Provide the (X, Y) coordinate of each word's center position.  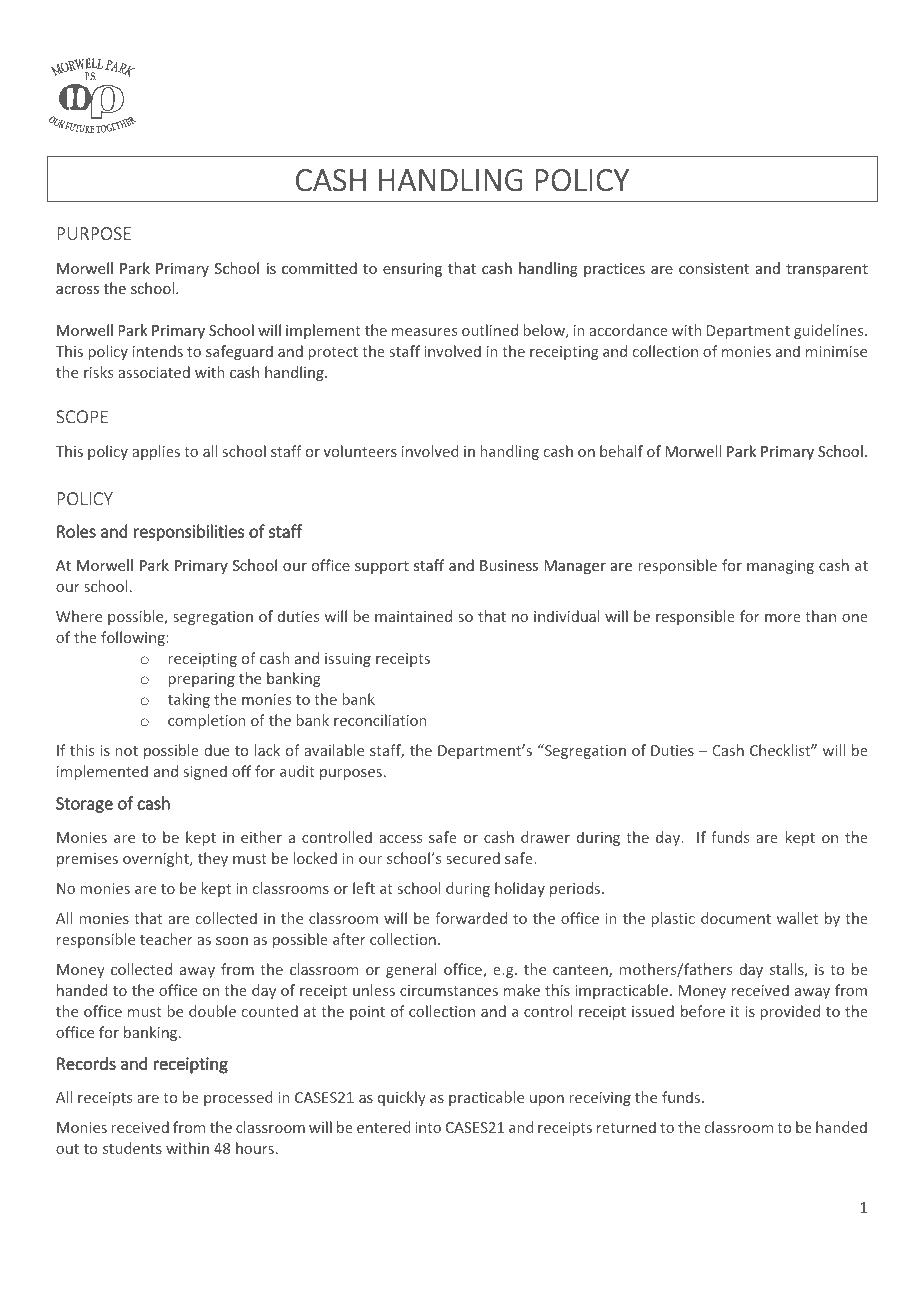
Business (509, 565)
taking (189, 700)
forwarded (471, 918)
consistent (714, 268)
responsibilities (189, 532)
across (77, 290)
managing (780, 567)
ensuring (412, 270)
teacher (166, 939)
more (783, 618)
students (132, 1148)
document (736, 918)
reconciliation (380, 720)
